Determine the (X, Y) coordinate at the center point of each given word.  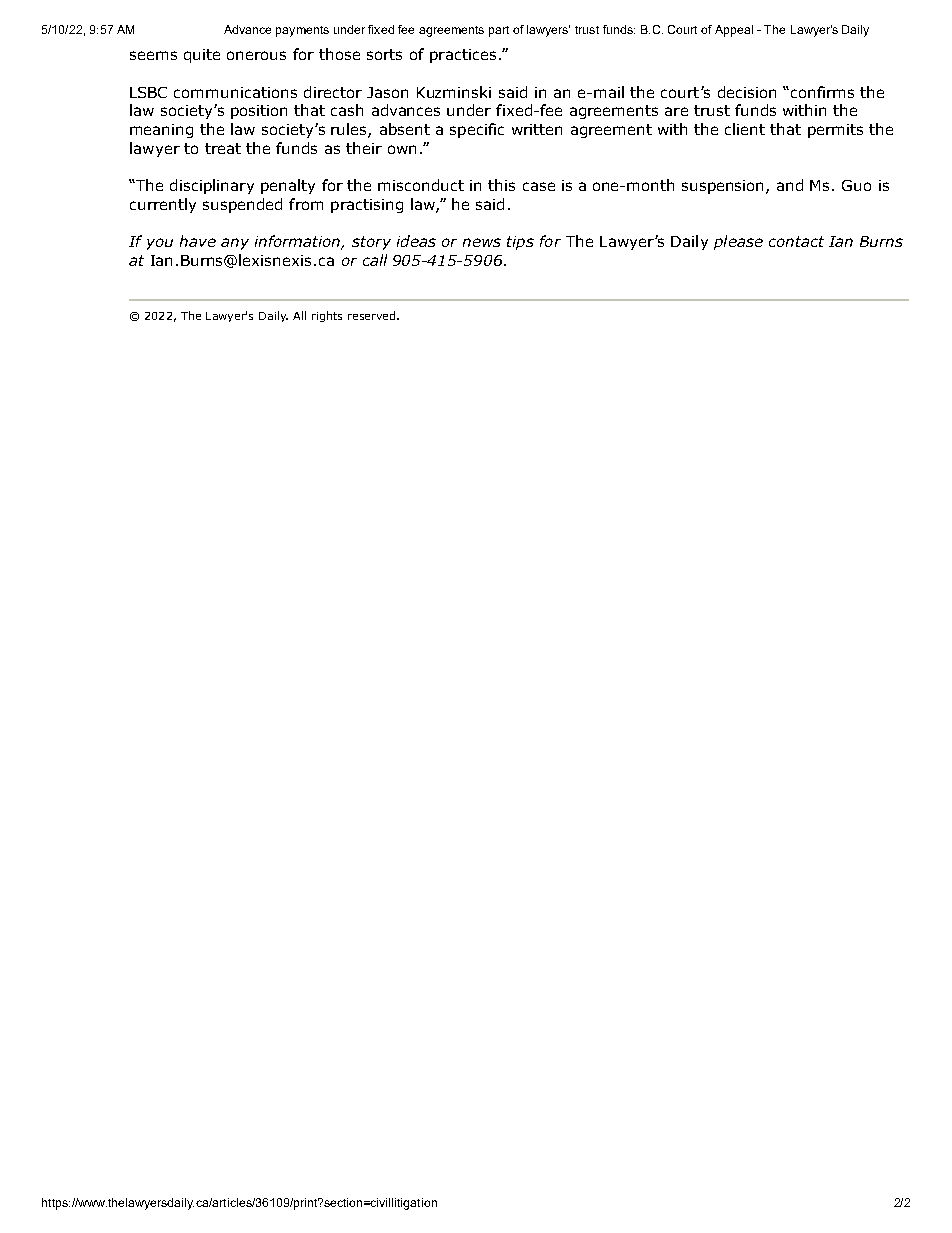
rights (327, 316)
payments (302, 31)
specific (477, 130)
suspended (242, 205)
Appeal (734, 31)
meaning (161, 131)
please (738, 242)
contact (796, 241)
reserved (371, 315)
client (745, 129)
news (482, 242)
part (499, 31)
